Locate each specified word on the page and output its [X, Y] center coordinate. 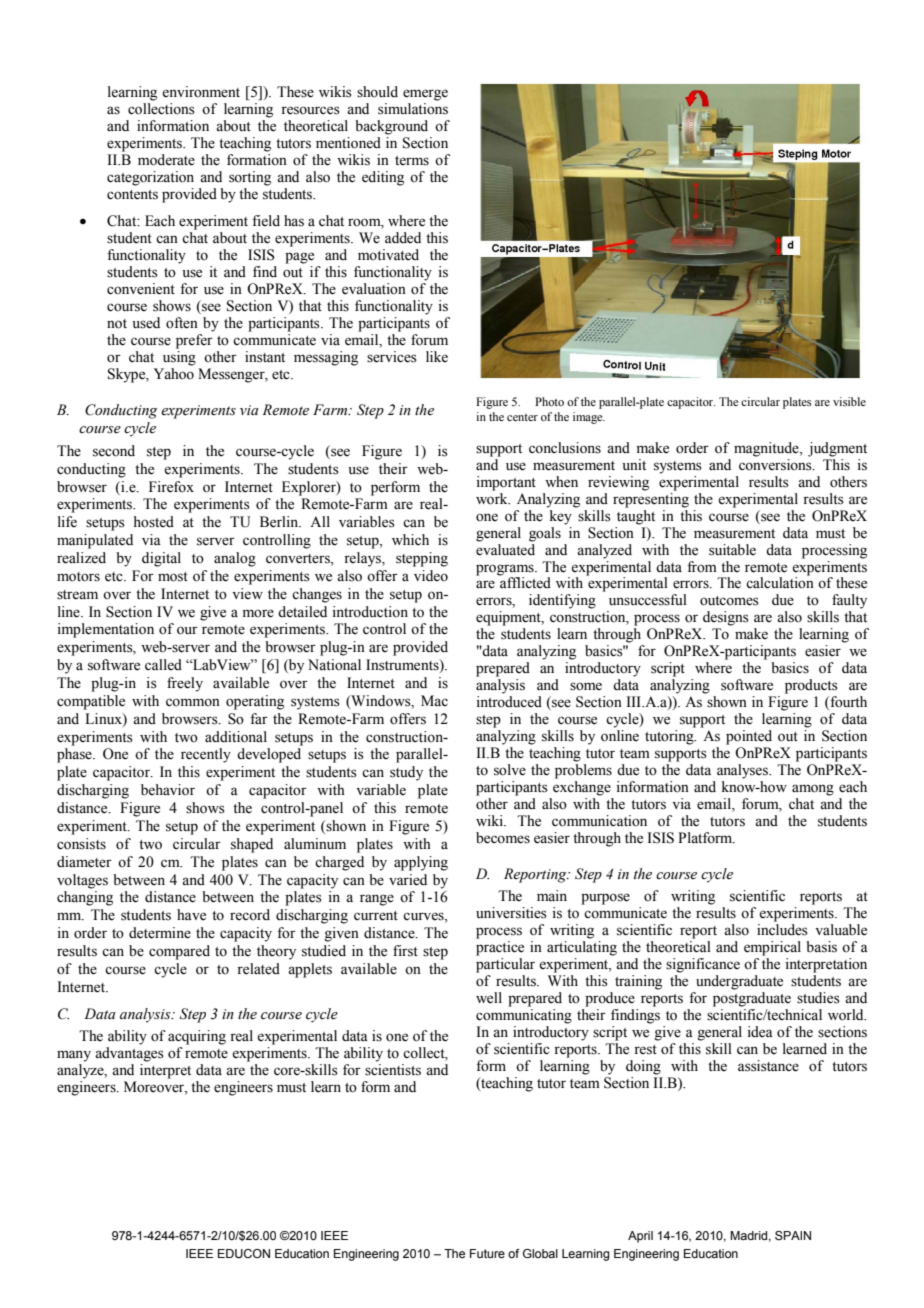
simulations [413, 109]
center [522, 417]
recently [206, 755]
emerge [425, 95]
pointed [749, 737]
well [489, 998]
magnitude [767, 449]
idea [760, 1032]
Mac [434, 700]
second [114, 451]
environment [201, 92]
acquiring [197, 1037]
